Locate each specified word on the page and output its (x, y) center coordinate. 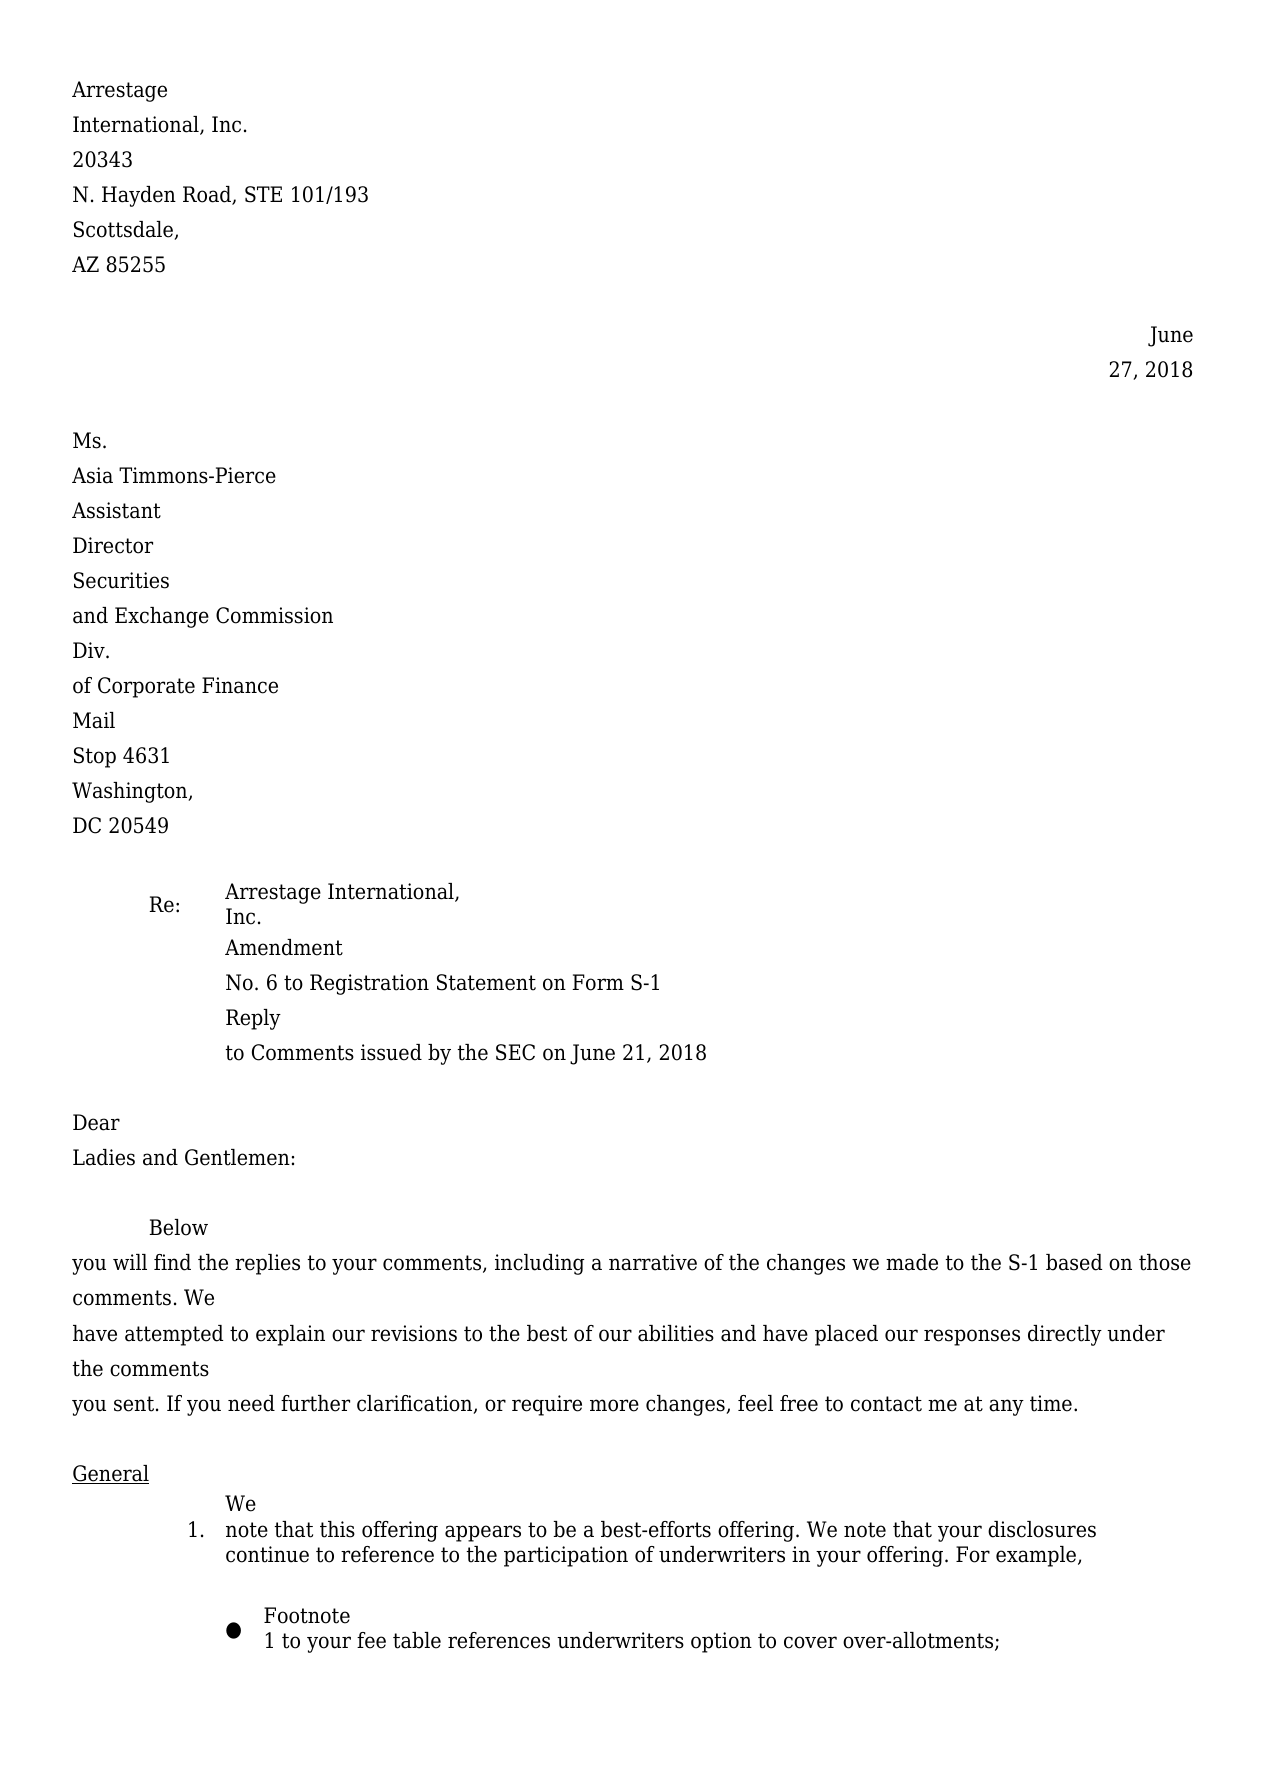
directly (1065, 1335)
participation (566, 1556)
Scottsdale (124, 230)
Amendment (284, 947)
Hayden (139, 196)
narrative (653, 1262)
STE (263, 194)
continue (267, 1554)
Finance (240, 685)
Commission (274, 615)
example (1037, 1556)
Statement (486, 982)
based (1074, 1262)
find (172, 1262)
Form (598, 982)
